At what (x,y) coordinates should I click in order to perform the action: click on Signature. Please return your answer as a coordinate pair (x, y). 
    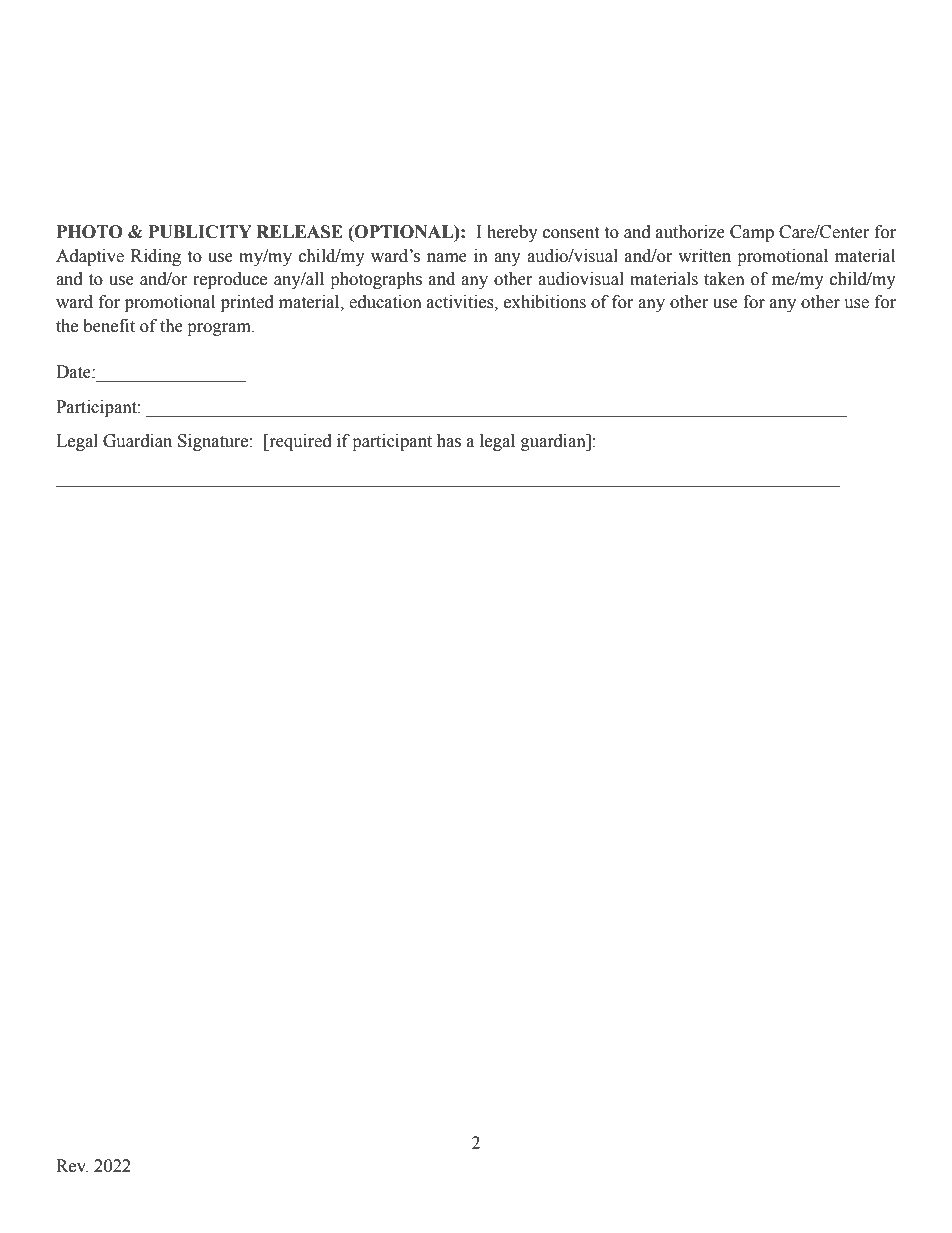
    Looking at the image, I should click on (214, 442).
